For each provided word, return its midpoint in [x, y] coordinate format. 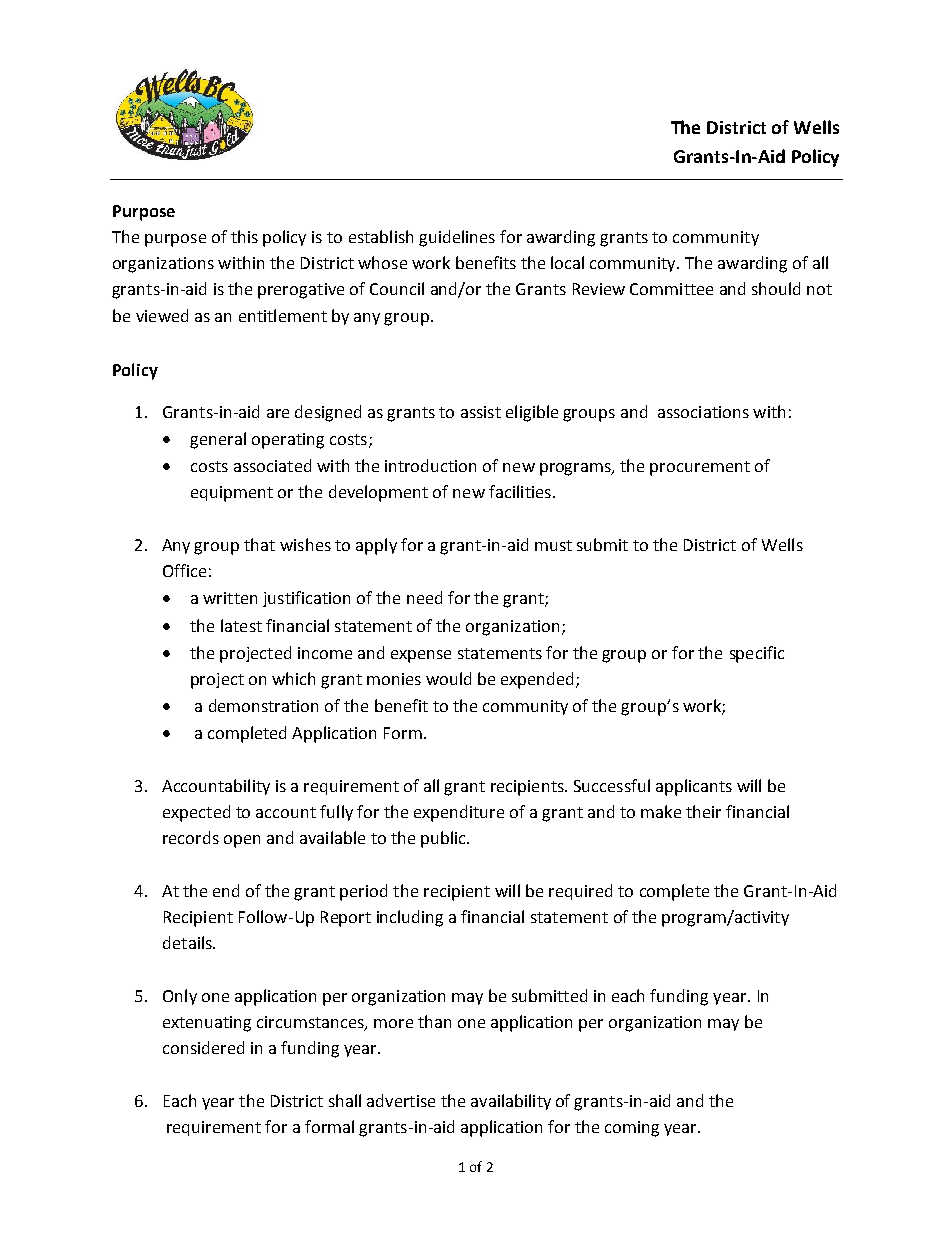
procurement [700, 468]
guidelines [457, 238]
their [703, 811]
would [448, 678]
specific [757, 654]
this [244, 236]
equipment [232, 494]
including [410, 918]
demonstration [263, 705]
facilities [520, 491]
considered [203, 1047]
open [242, 841]
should [776, 288]
